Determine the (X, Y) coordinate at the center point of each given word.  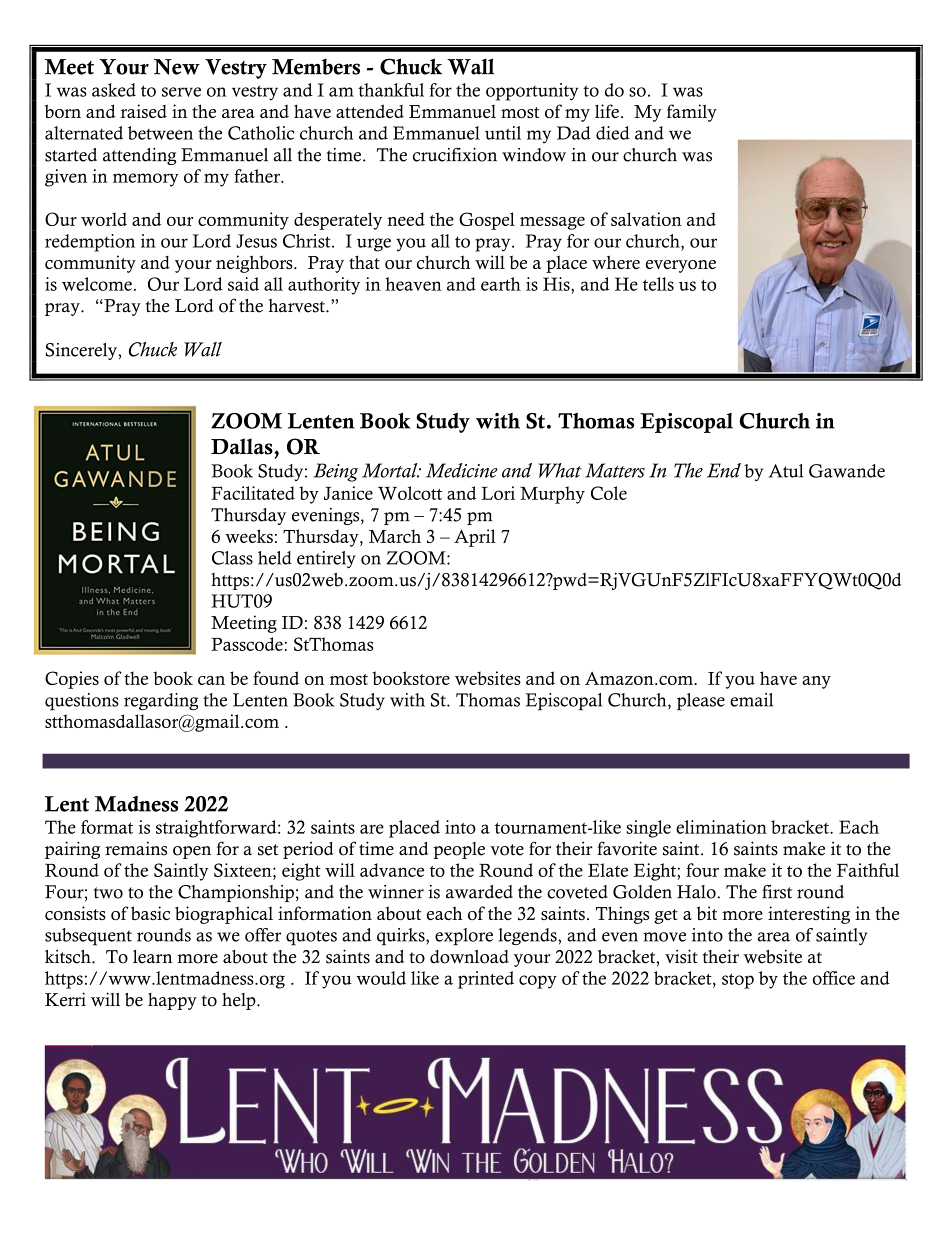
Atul (786, 471)
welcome (97, 284)
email (751, 700)
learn (153, 957)
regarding (161, 701)
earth (501, 284)
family (692, 113)
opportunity (532, 92)
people (459, 850)
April (475, 538)
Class (232, 558)
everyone (681, 266)
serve (181, 92)
